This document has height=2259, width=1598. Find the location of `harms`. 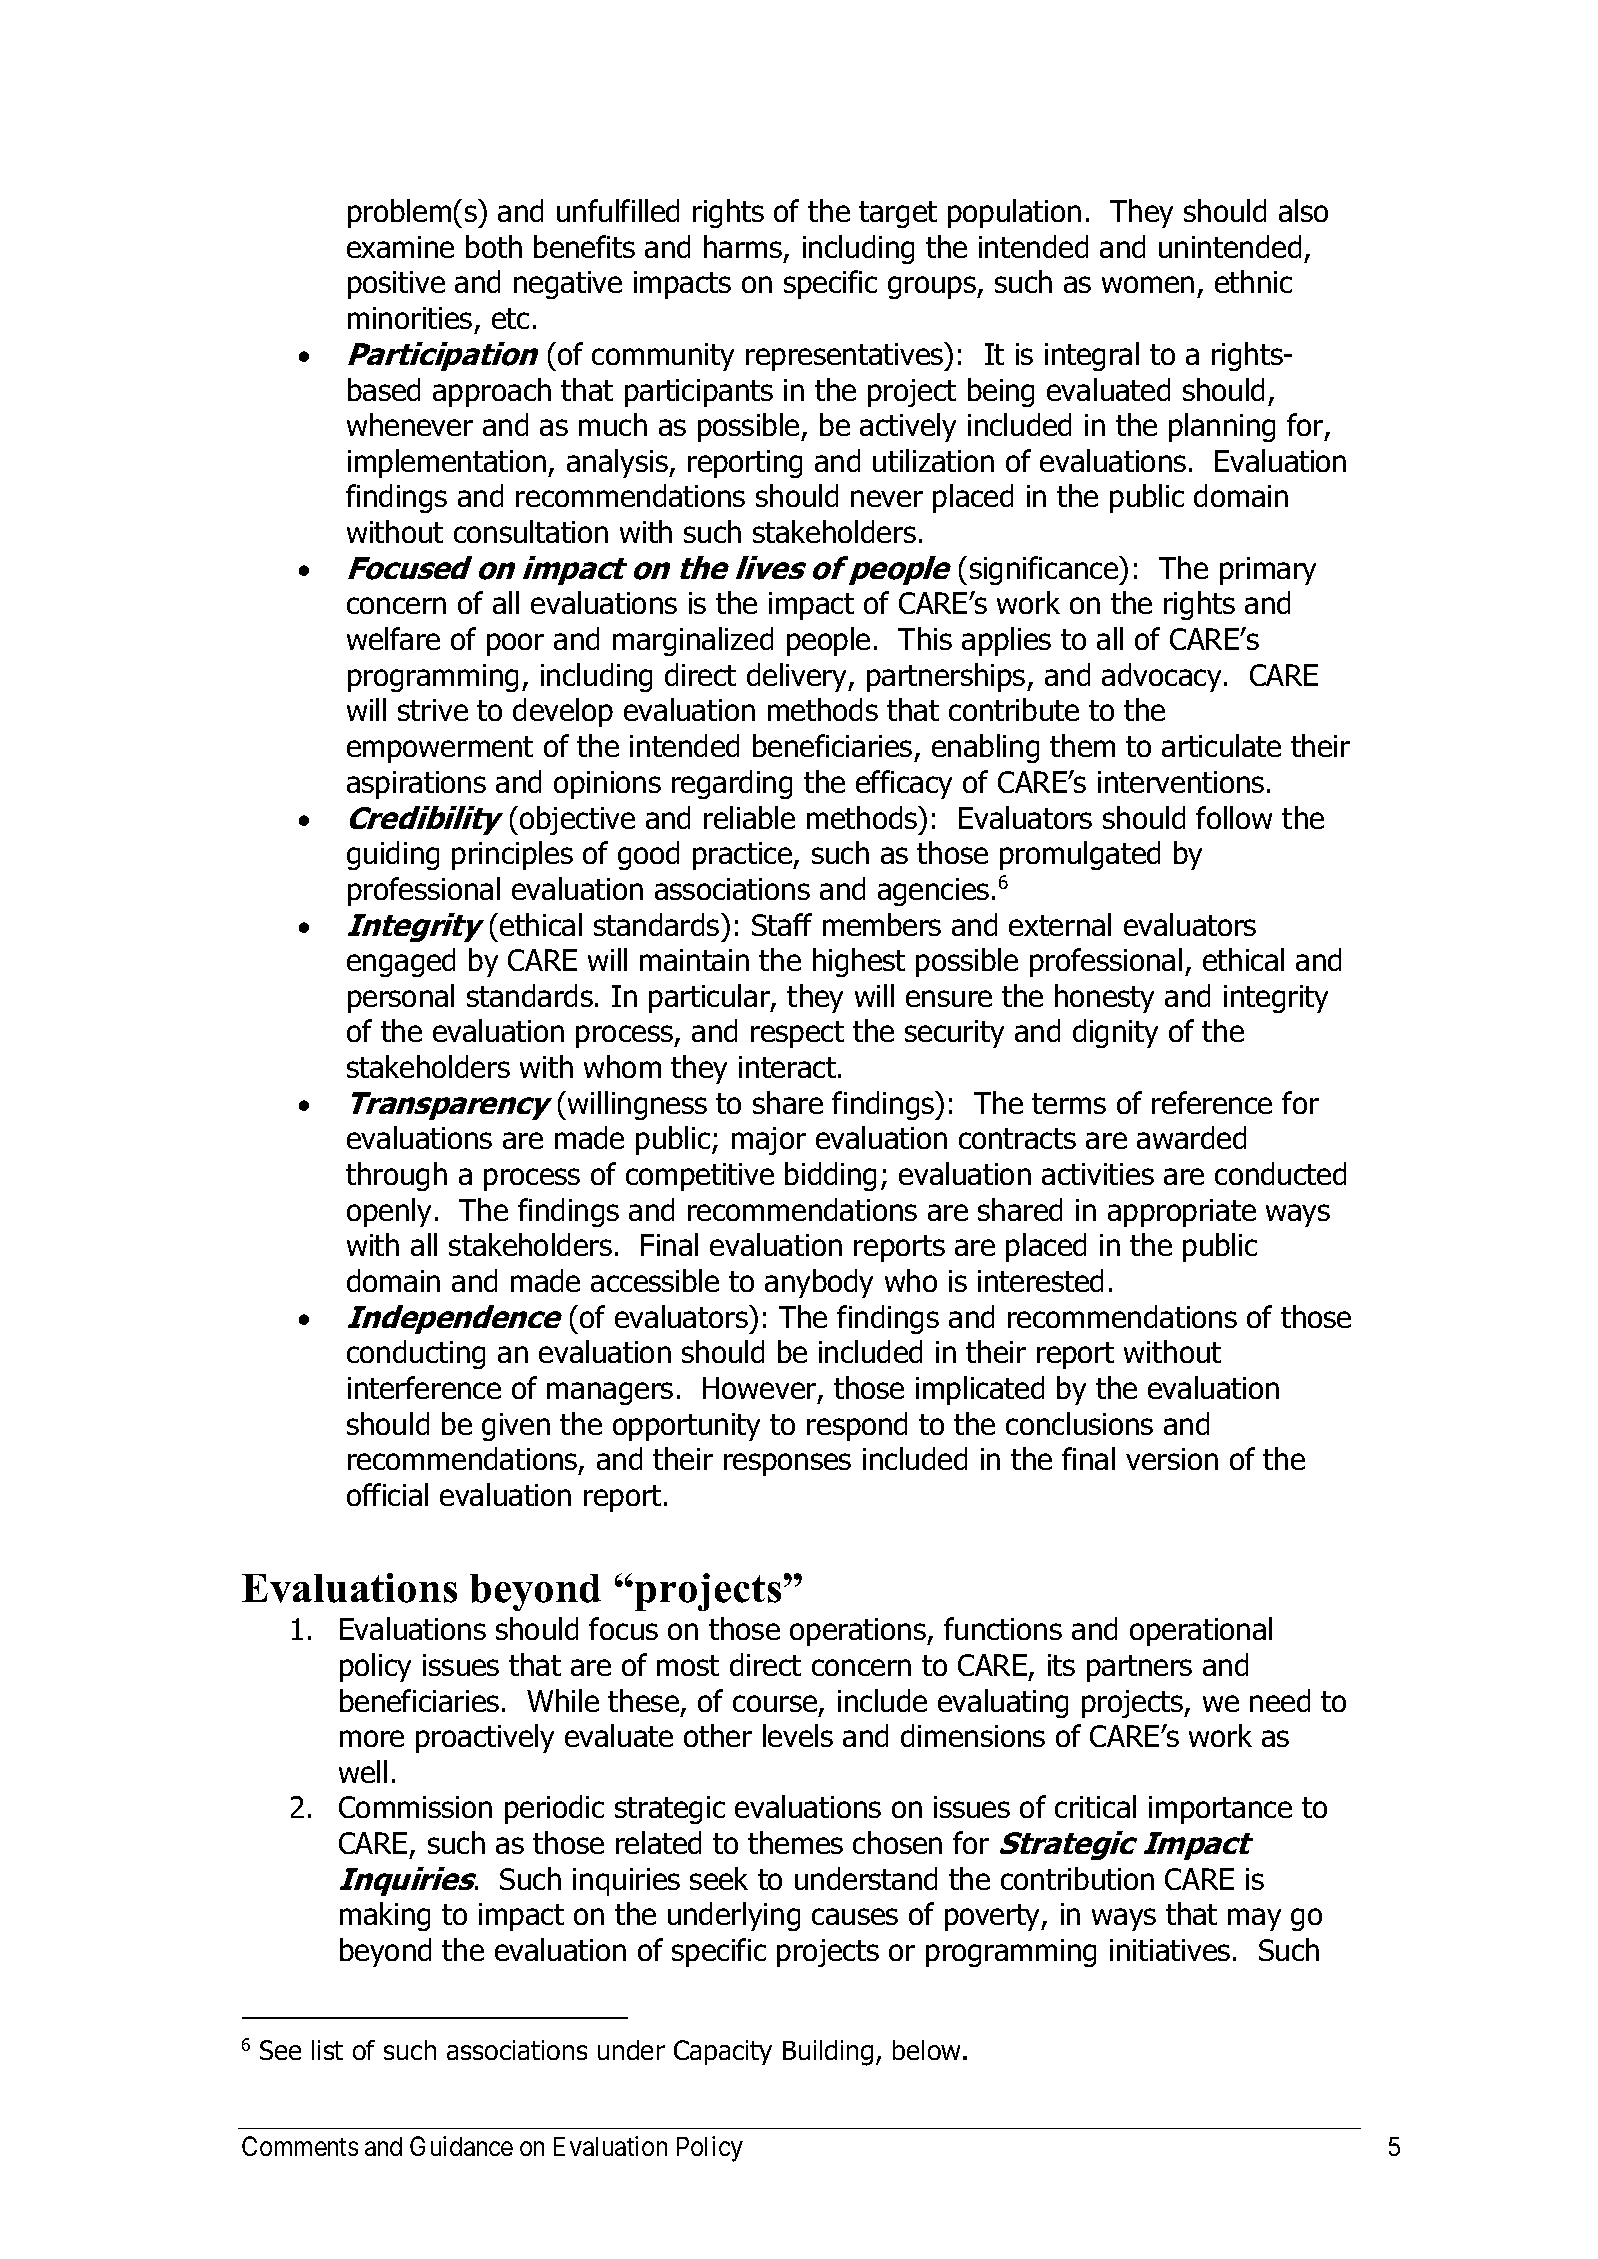

harms is located at coordinates (744, 248).
